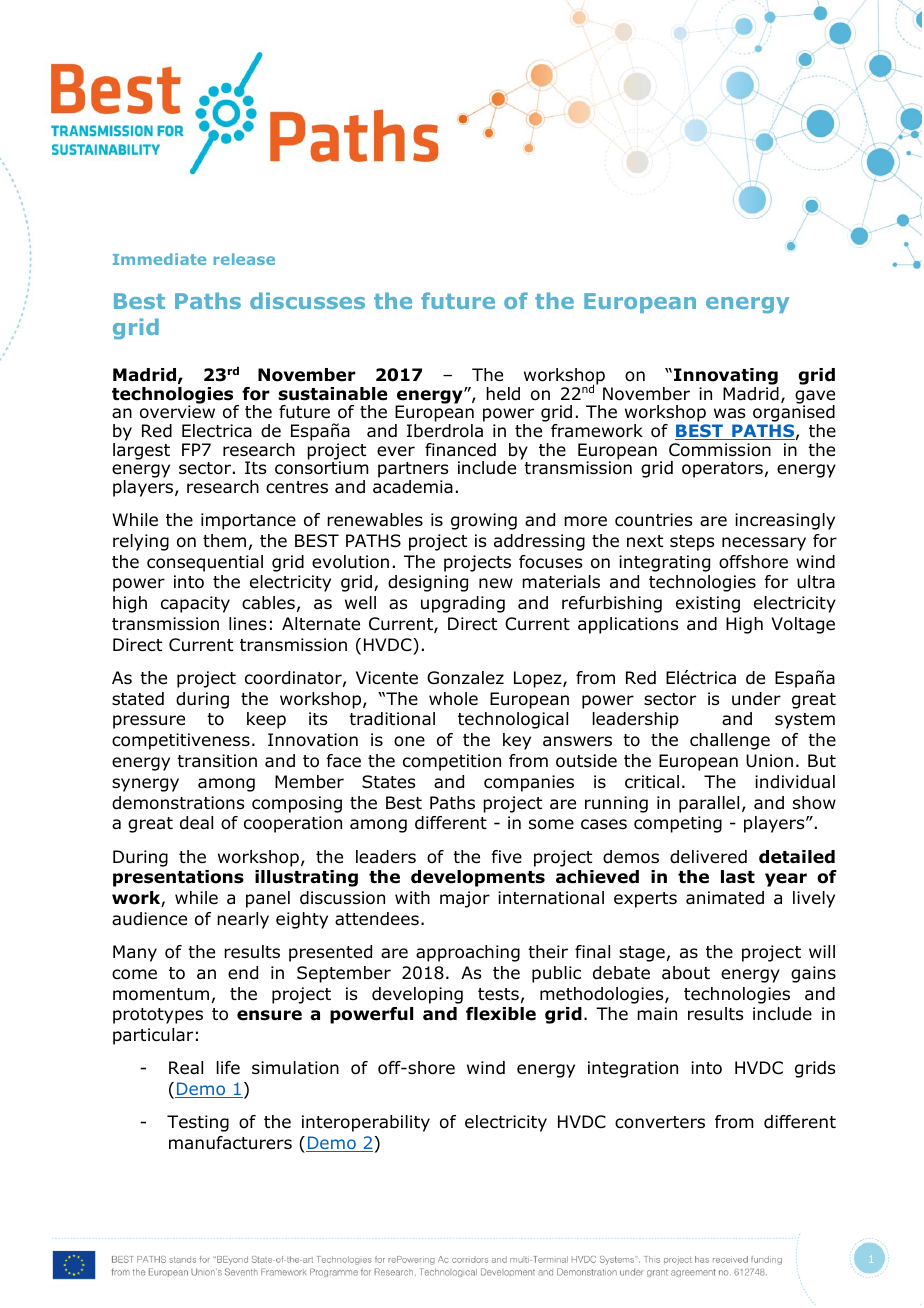 The width and height of the image is (924, 1308). I want to click on interoperability, so click(366, 1123).
